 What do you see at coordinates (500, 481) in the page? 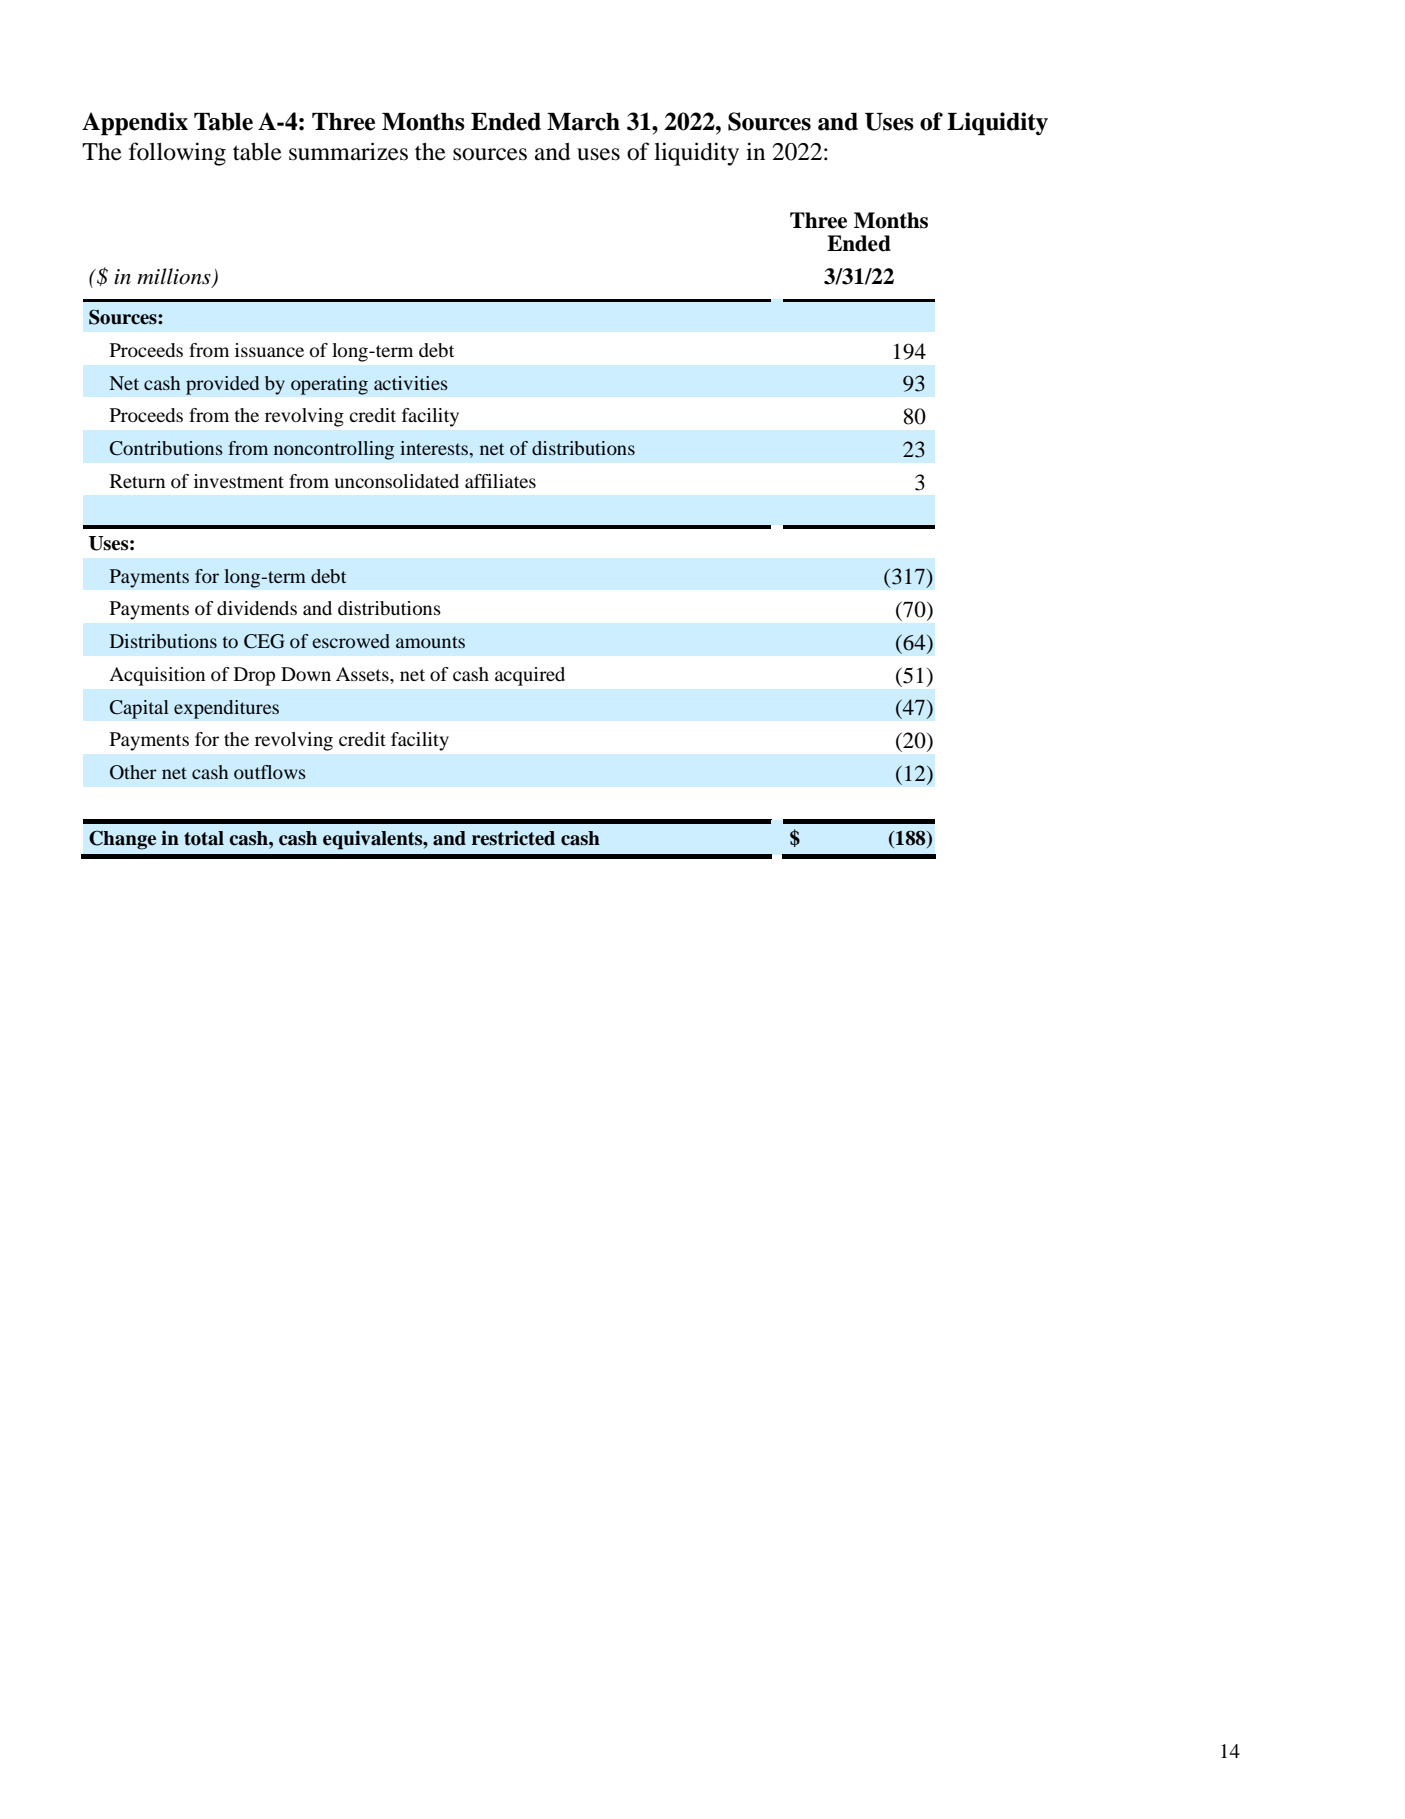
I see `affiliates` at bounding box center [500, 481].
